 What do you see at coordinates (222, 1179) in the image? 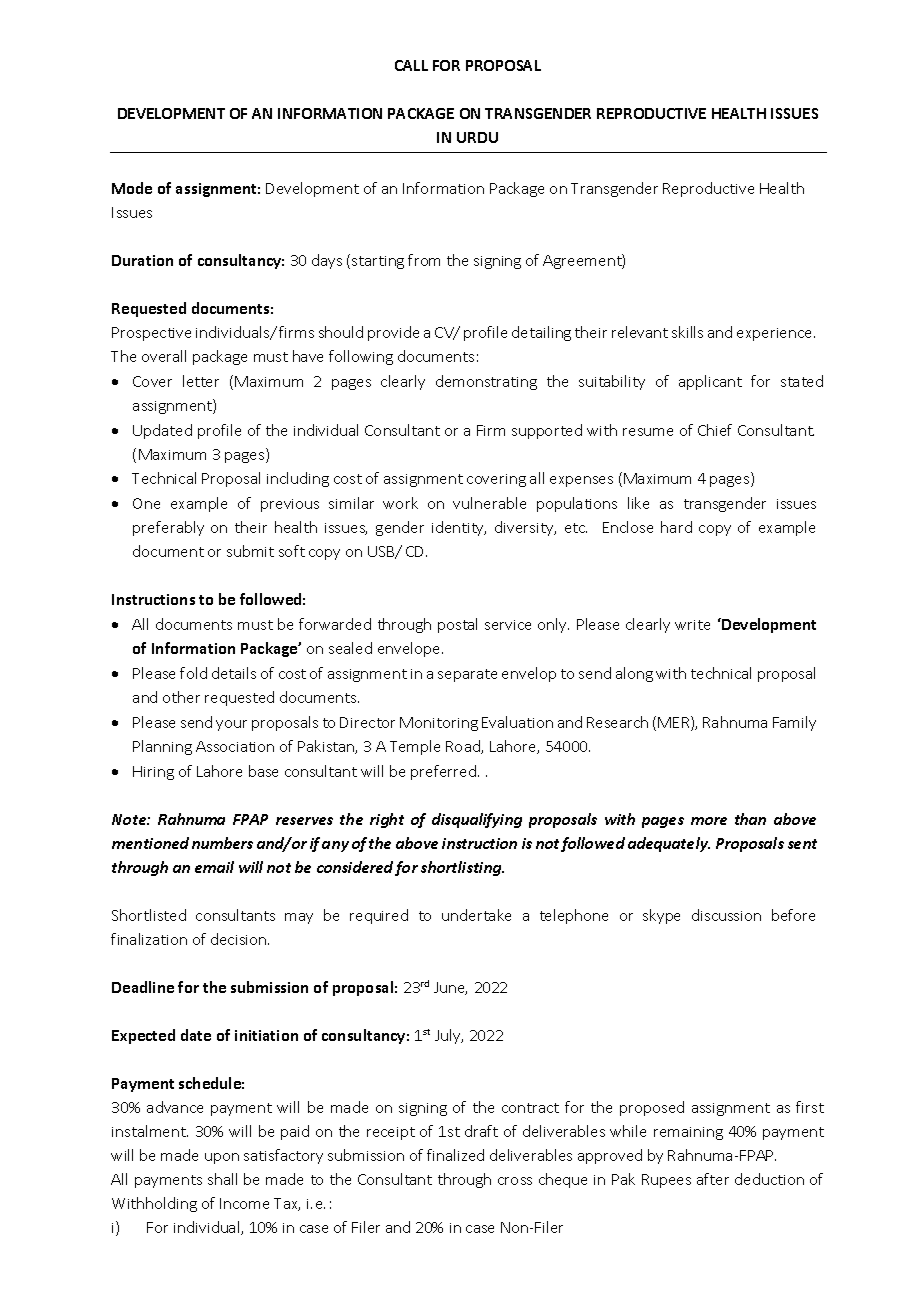
I see `shall` at bounding box center [222, 1179].
